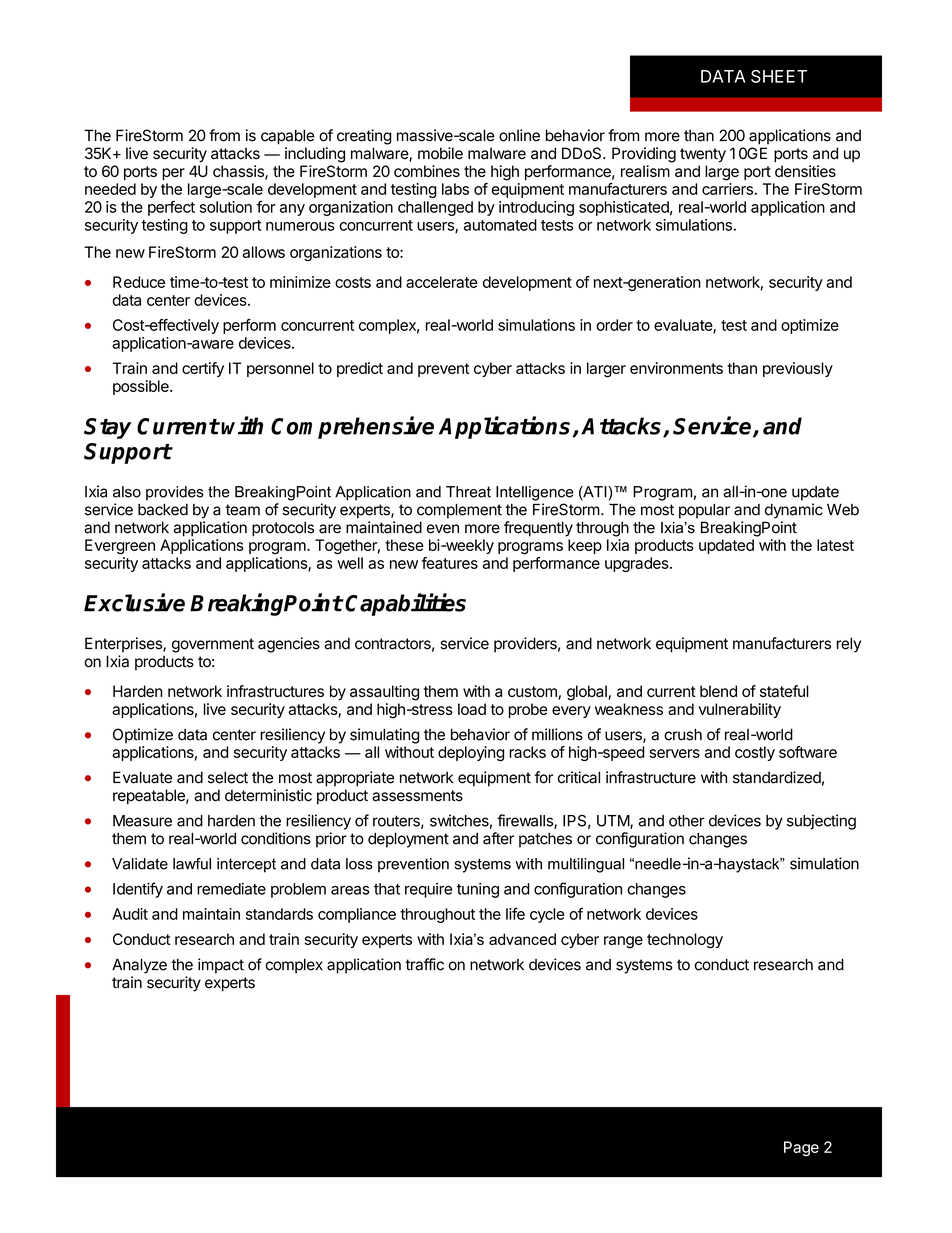 The height and width of the screenshot is (1233, 952). I want to click on SHEET, so click(779, 76).
